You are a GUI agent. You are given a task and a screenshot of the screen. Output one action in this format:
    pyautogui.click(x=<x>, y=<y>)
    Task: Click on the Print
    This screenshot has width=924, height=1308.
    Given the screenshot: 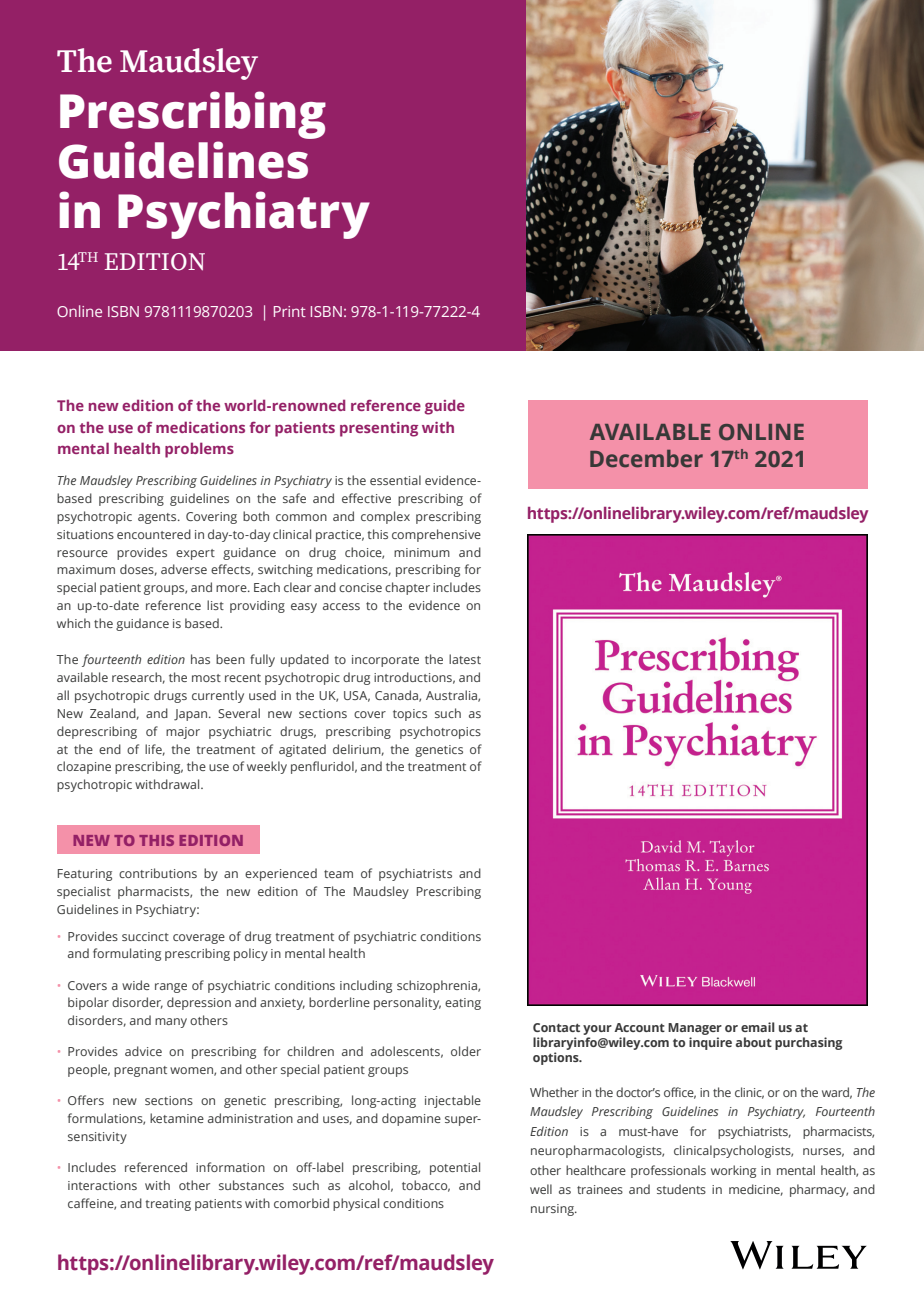 What is the action you would take?
    pyautogui.click(x=290, y=311)
